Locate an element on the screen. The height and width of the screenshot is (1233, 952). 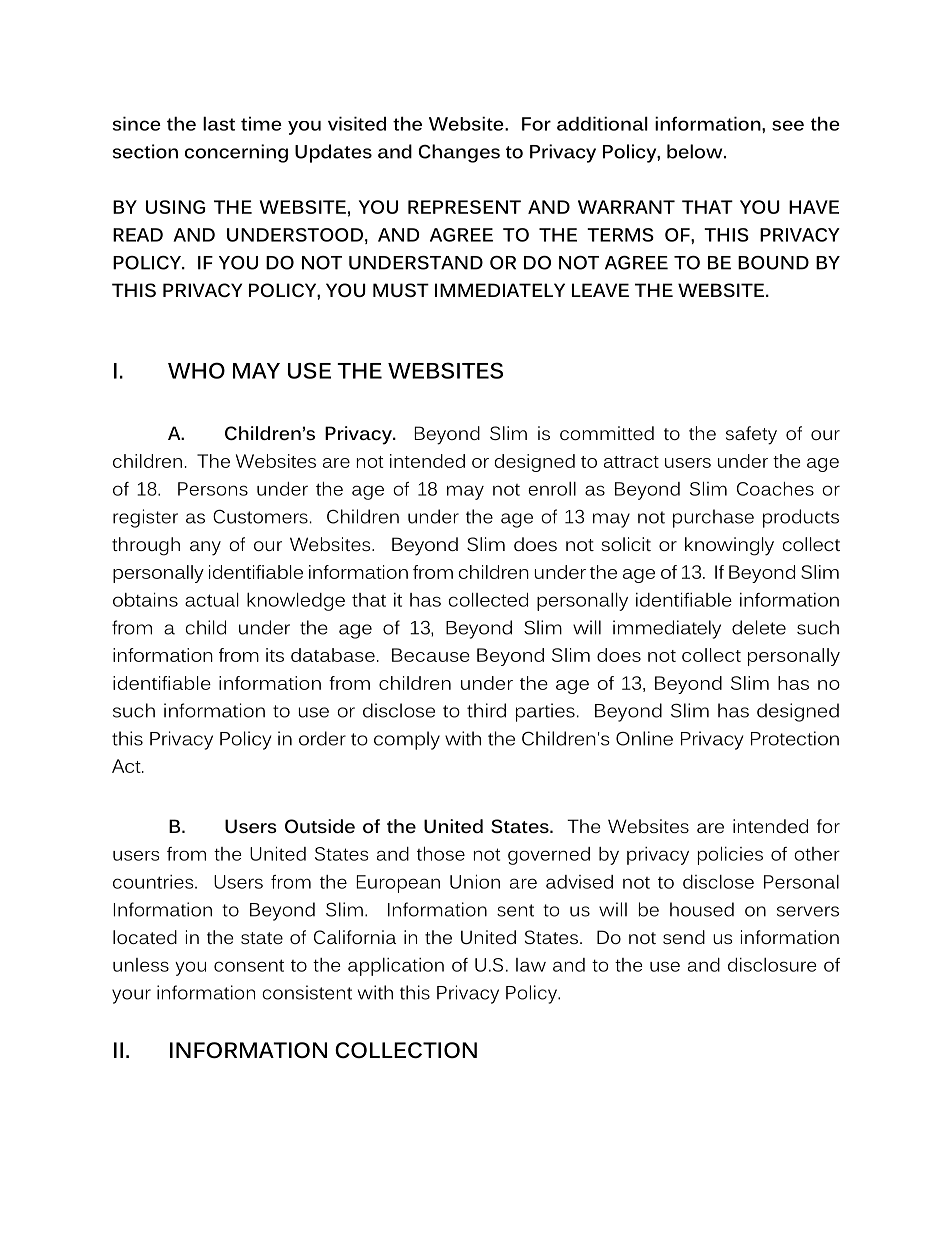
its is located at coordinates (275, 655).
